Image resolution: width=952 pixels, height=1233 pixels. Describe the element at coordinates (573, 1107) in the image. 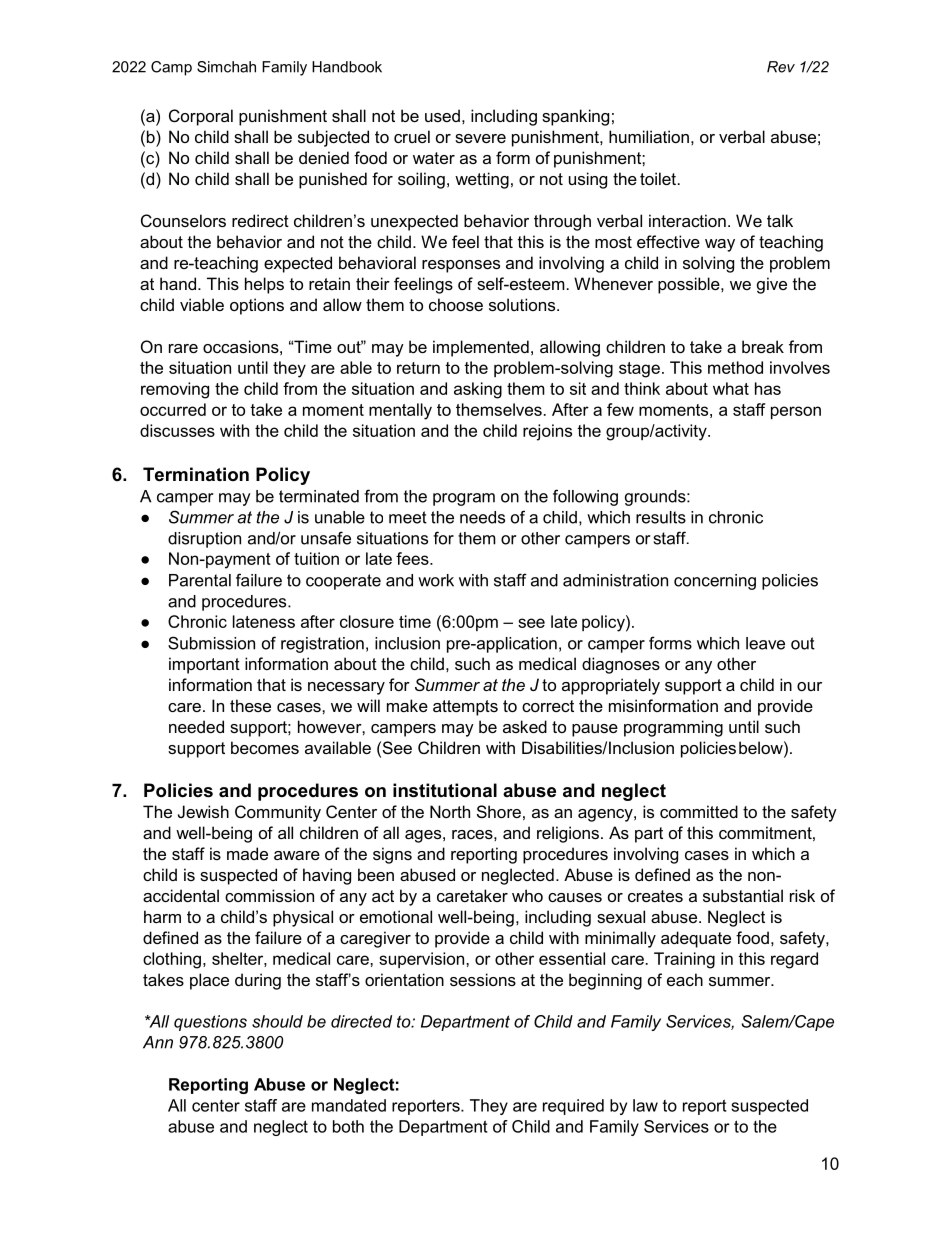

I see `required` at that location.
